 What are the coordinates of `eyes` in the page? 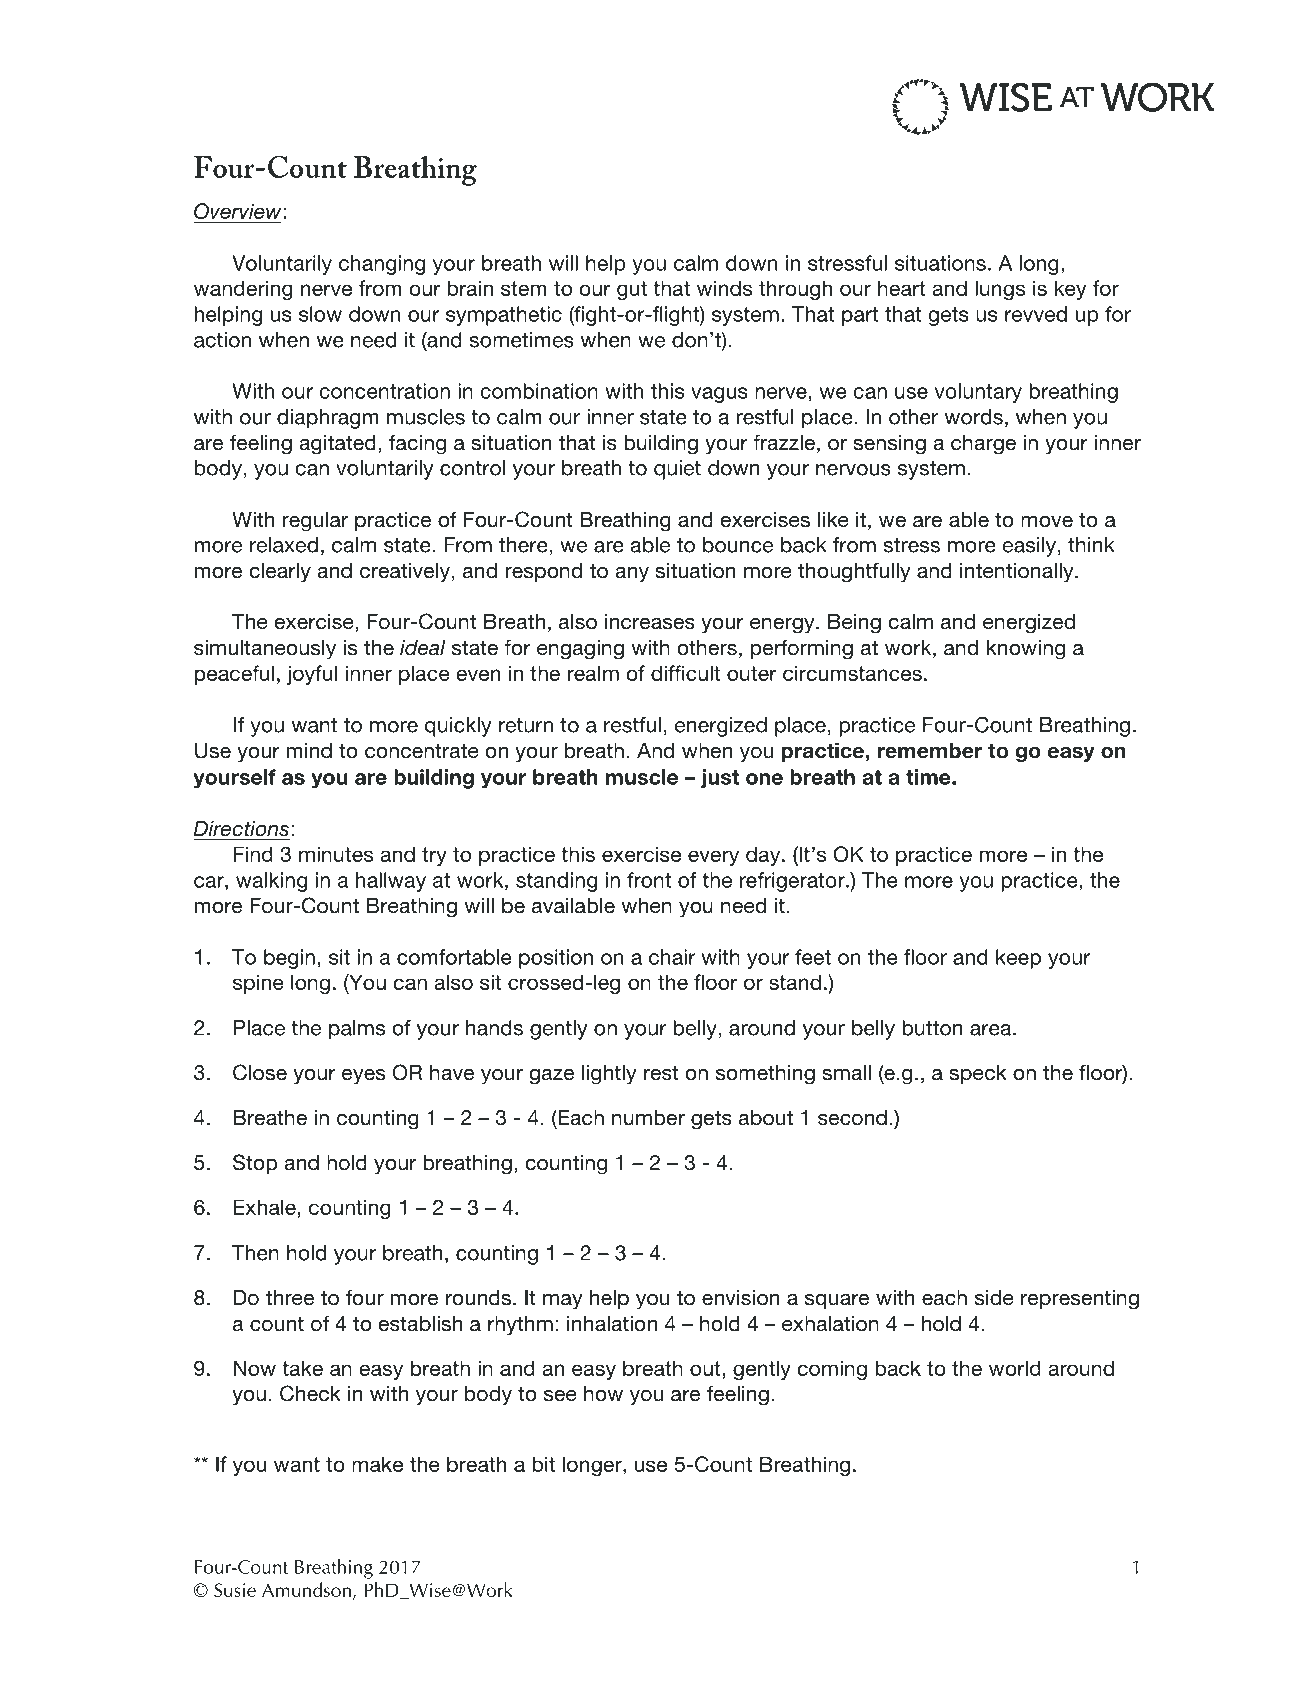 It's located at (363, 1077).
